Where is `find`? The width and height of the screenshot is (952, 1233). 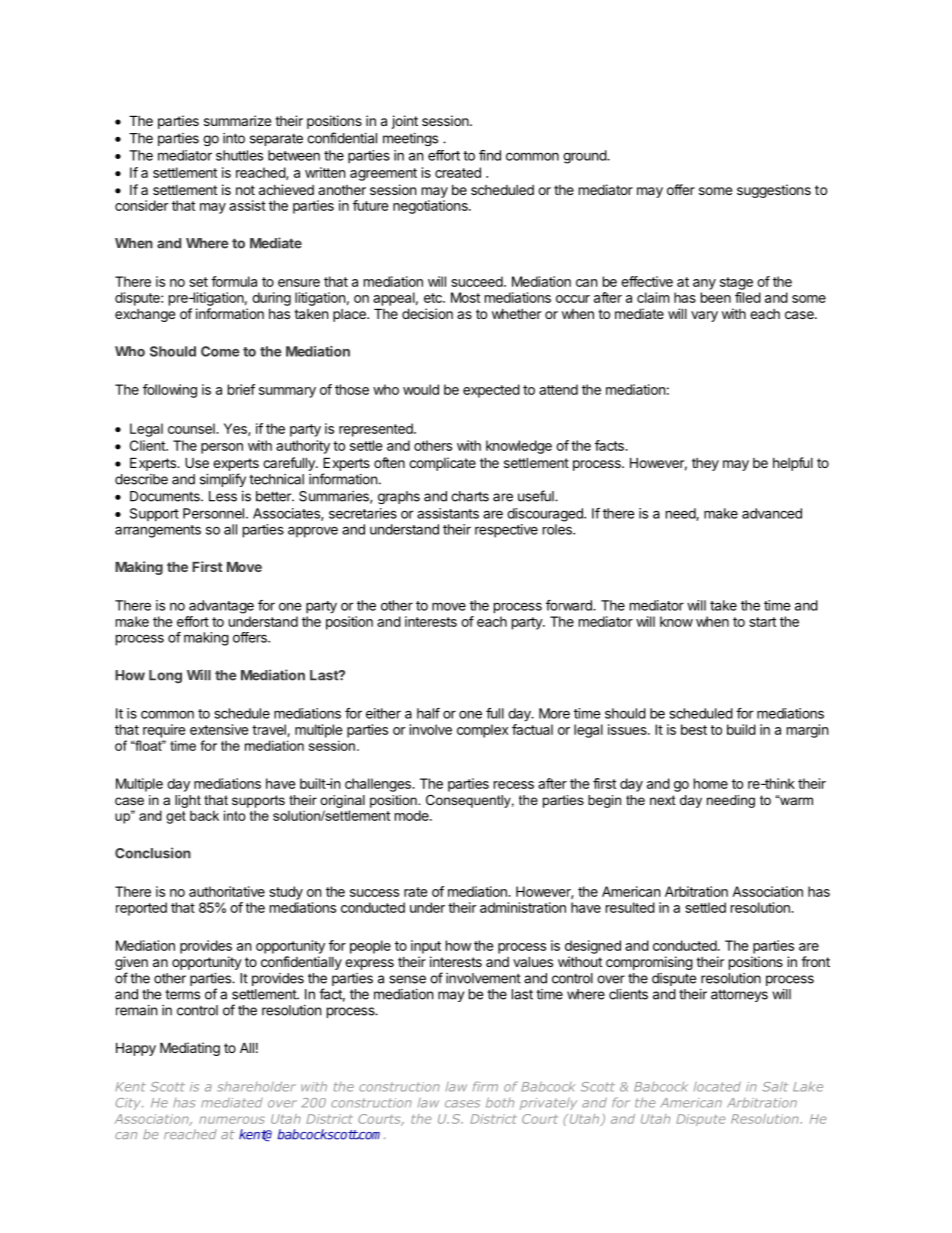
find is located at coordinates (490, 155).
